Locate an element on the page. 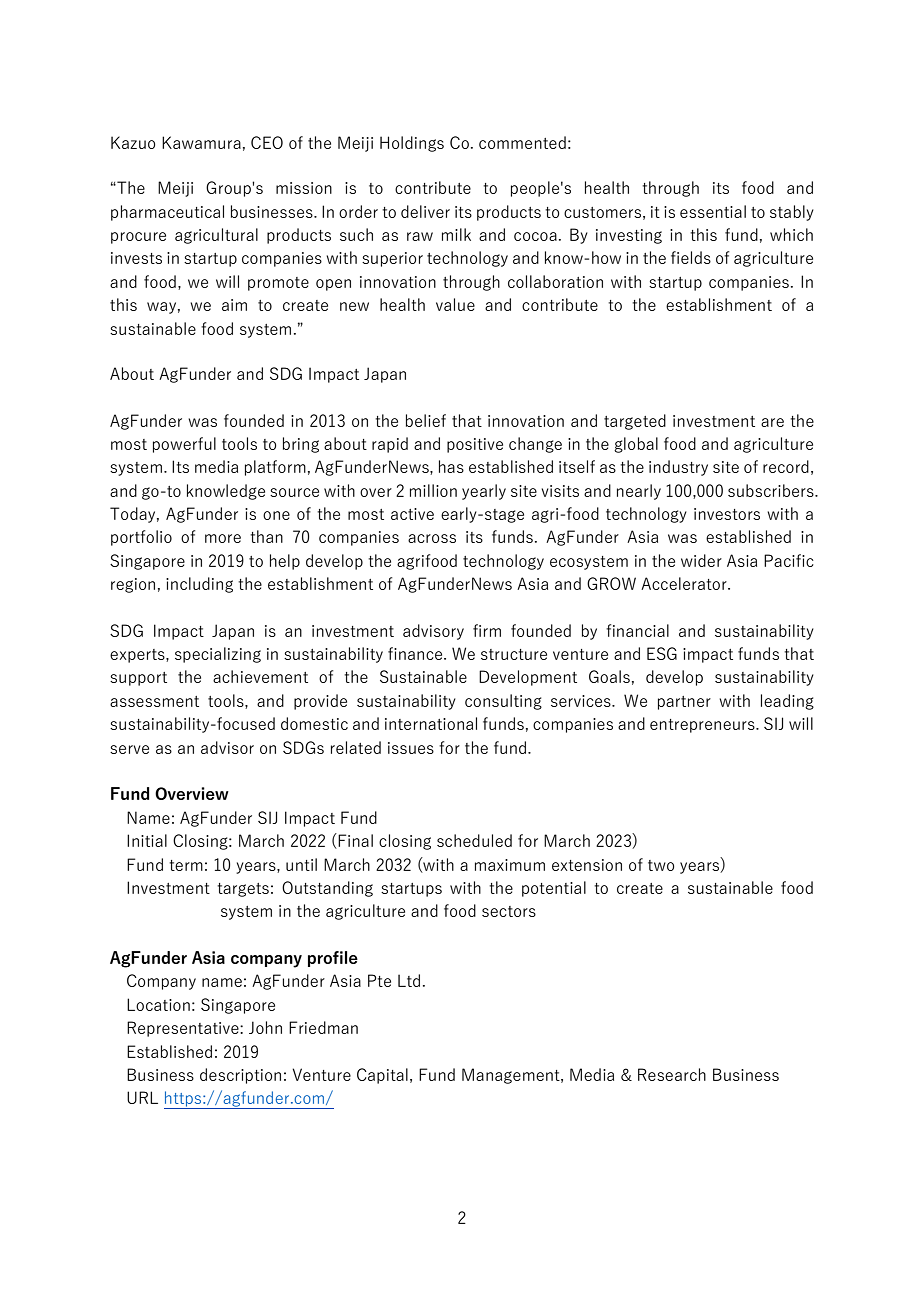 This image has width=924, height=1308. two is located at coordinates (661, 865).
